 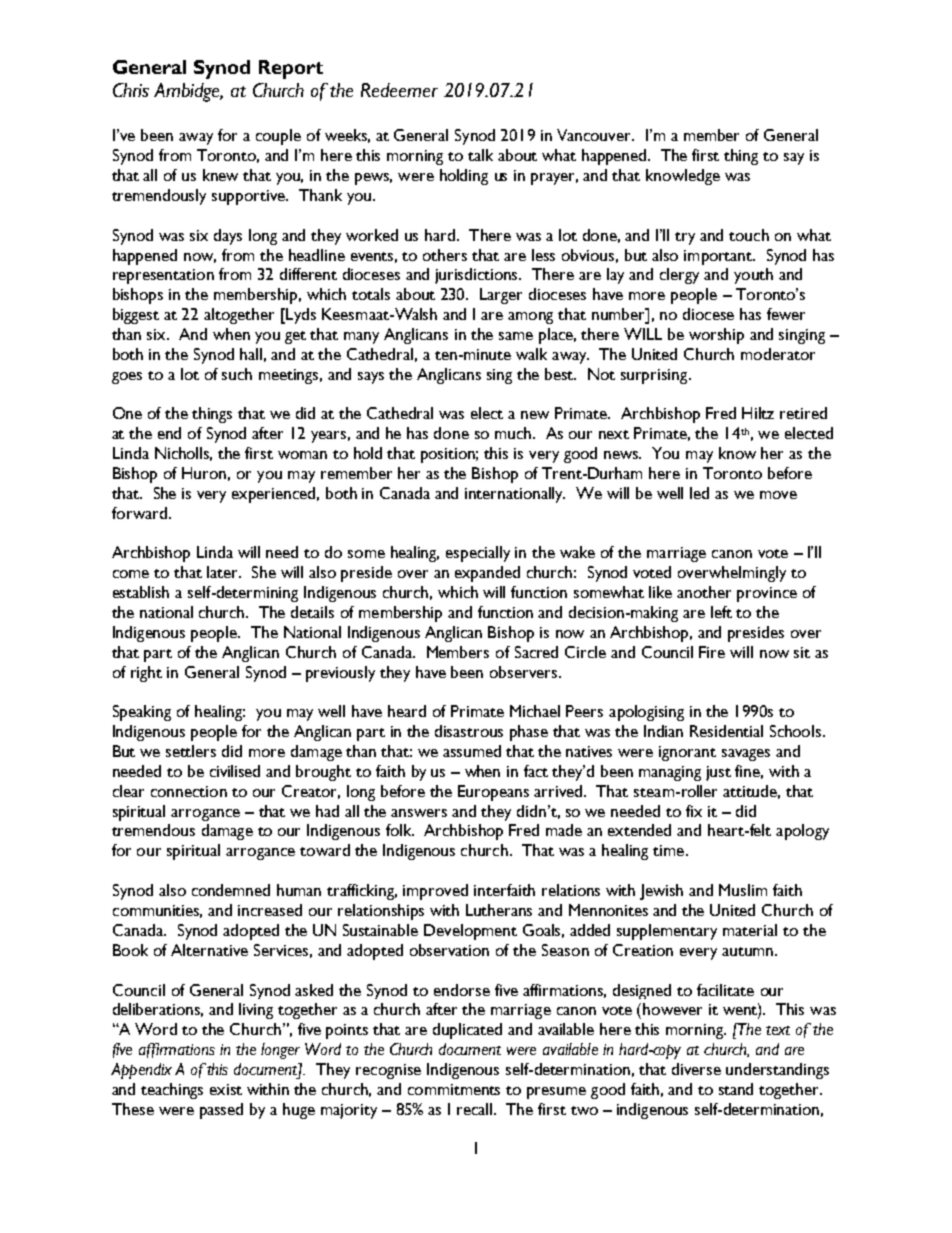 I want to click on Redeemer, so click(x=399, y=90).
